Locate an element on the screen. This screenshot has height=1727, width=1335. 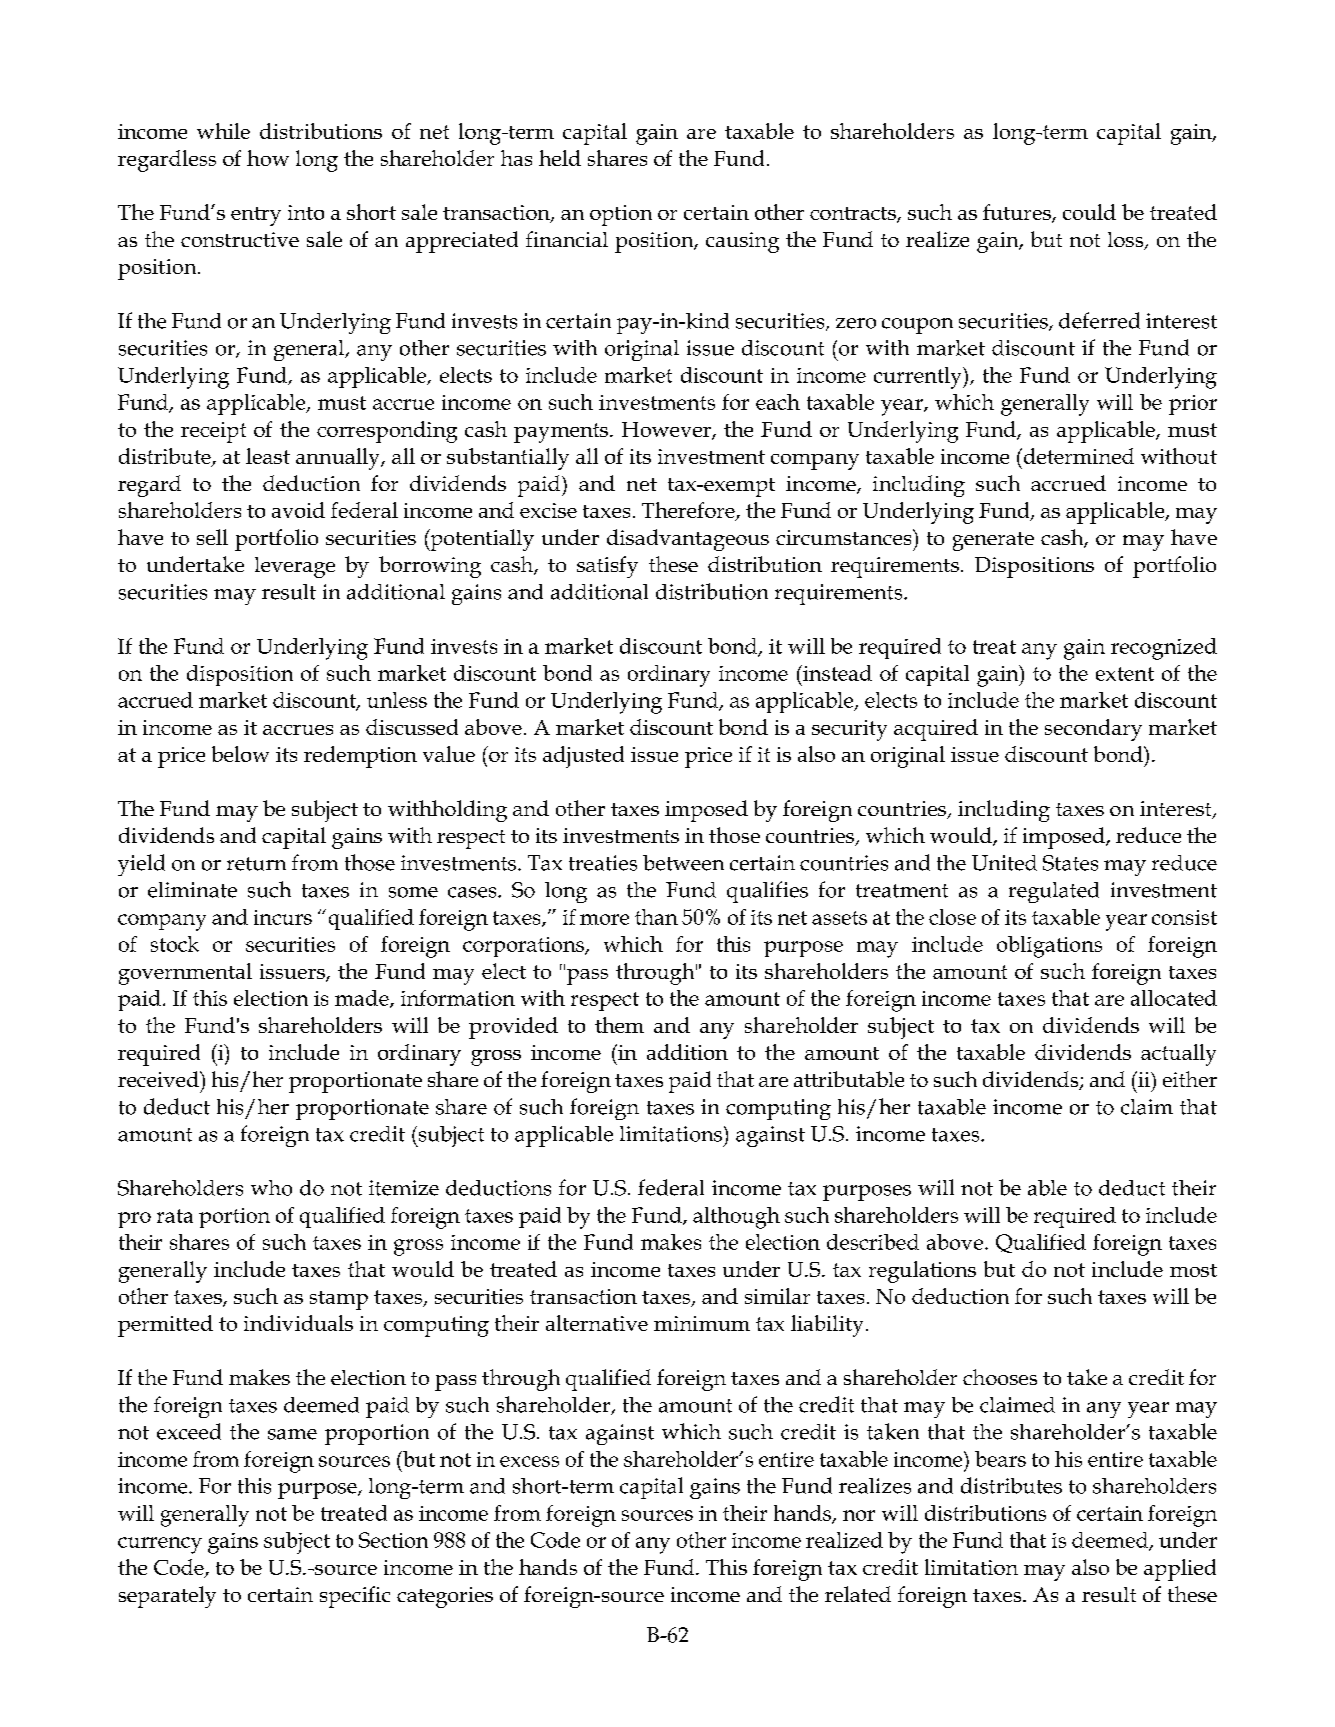
However is located at coordinates (667, 430).
